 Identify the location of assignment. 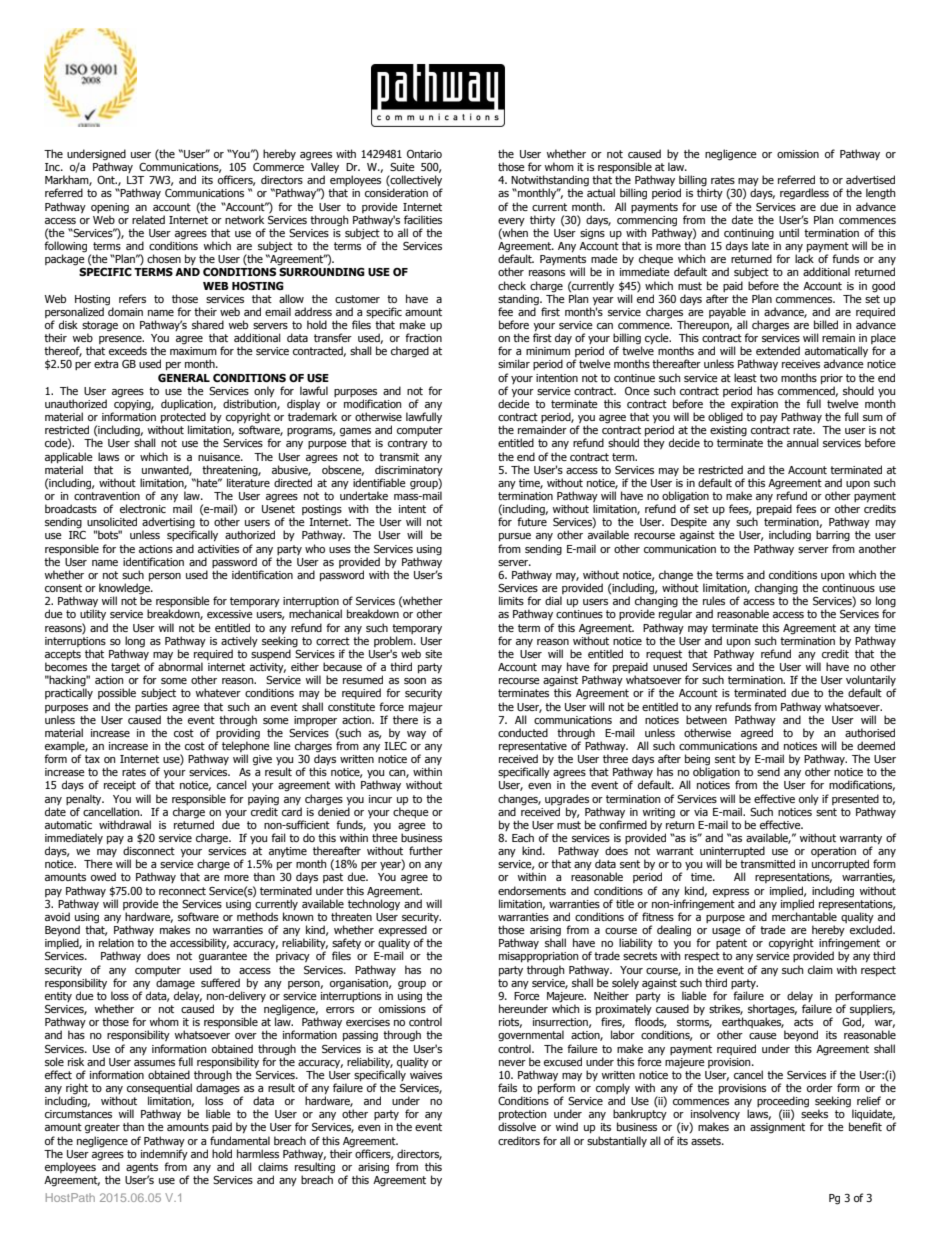
(777, 1128).
